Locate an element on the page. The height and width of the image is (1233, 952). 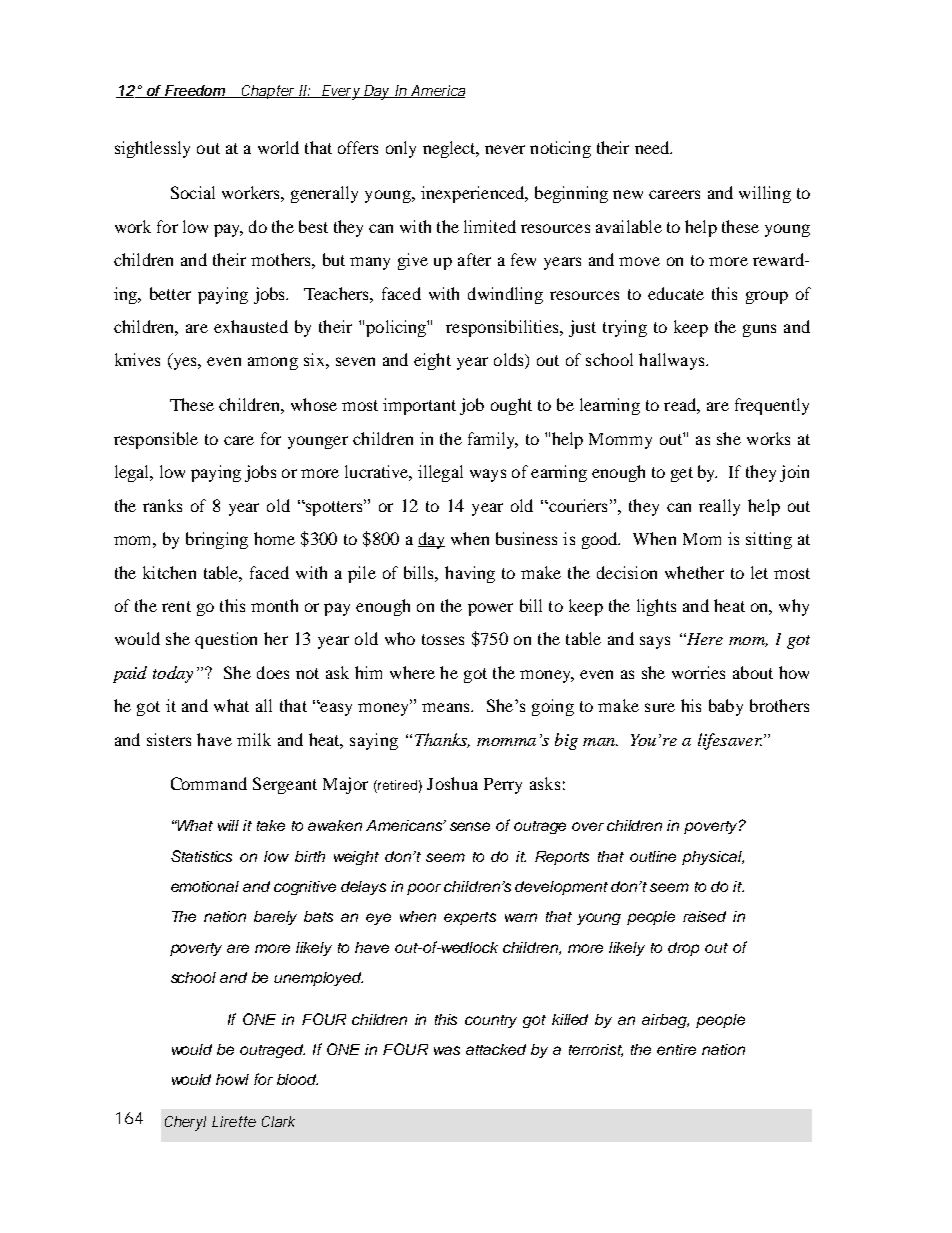
neglect is located at coordinates (450, 149).
